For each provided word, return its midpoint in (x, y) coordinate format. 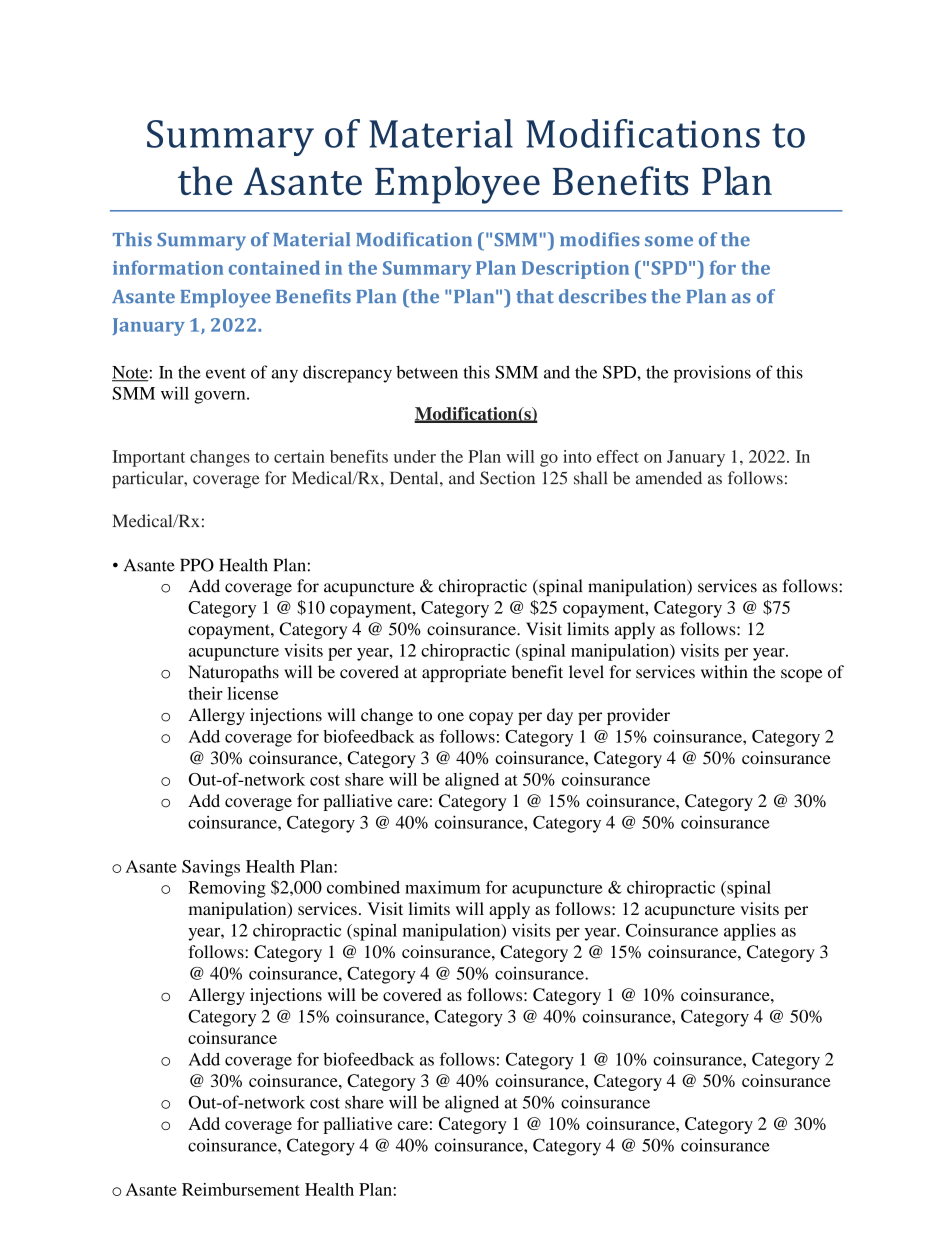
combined (363, 887)
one (451, 717)
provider (638, 716)
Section (507, 478)
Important (148, 458)
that (535, 296)
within (724, 671)
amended (669, 478)
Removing (227, 889)
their (205, 693)
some (669, 241)
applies (750, 932)
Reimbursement (241, 1189)
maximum (443, 887)
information (168, 267)
